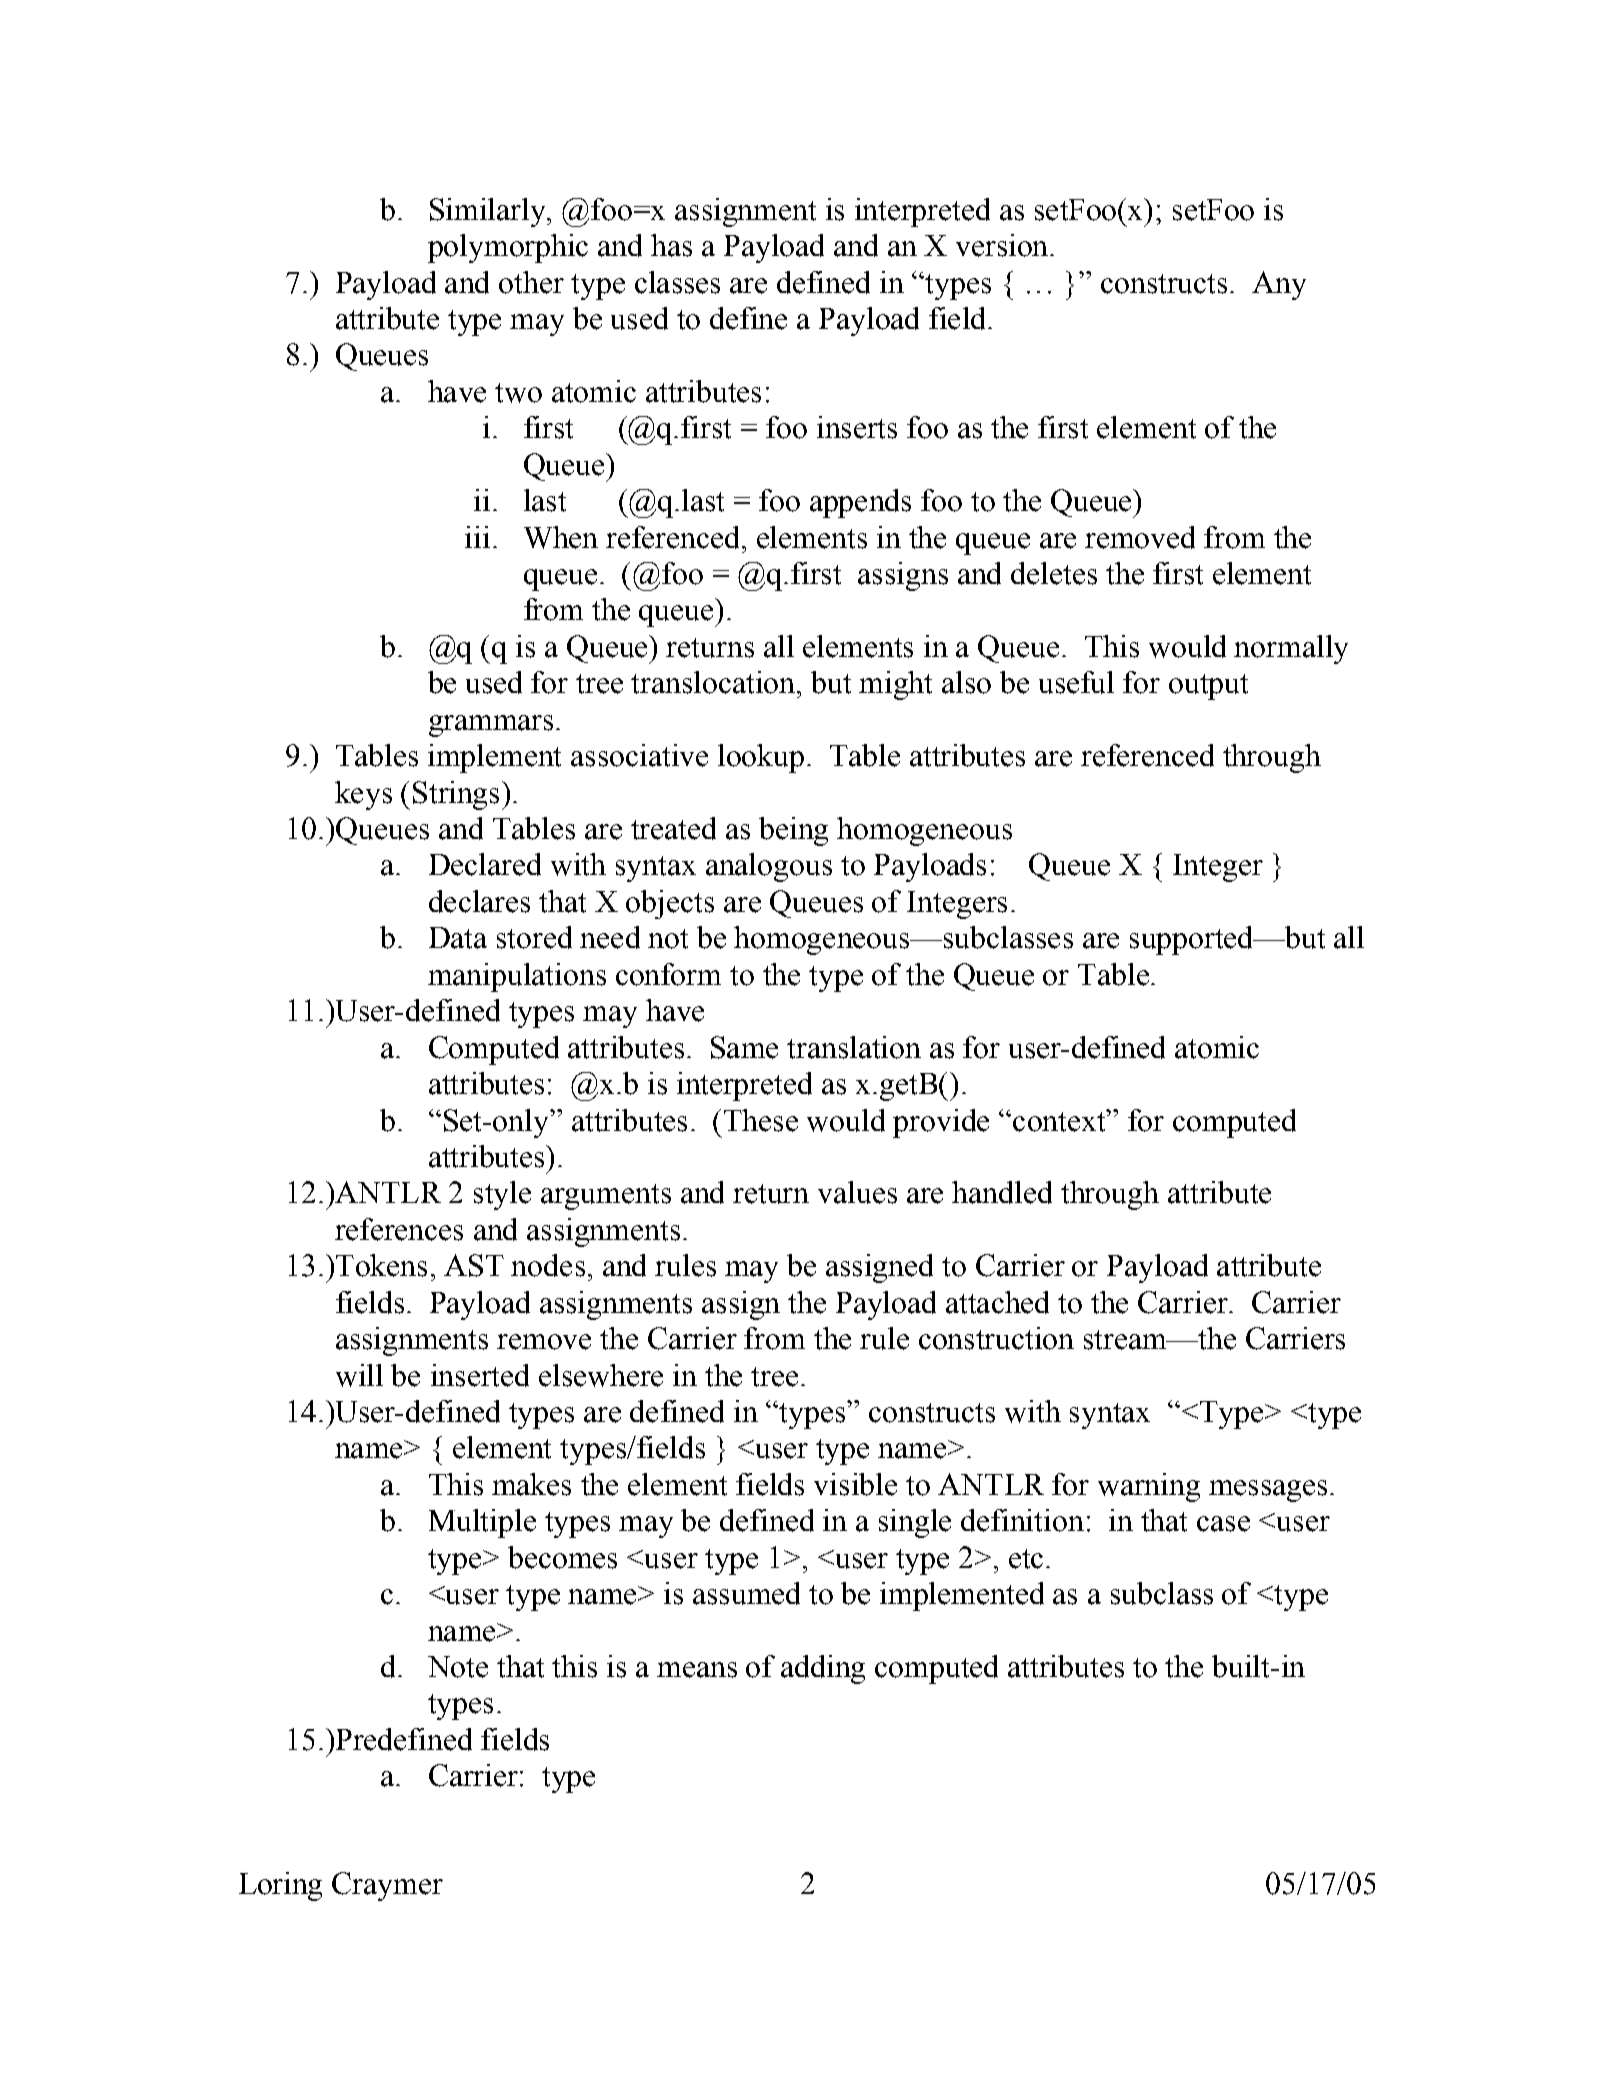 This page has width=1615, height=2091. I want to click on Similarly, so click(489, 212).
